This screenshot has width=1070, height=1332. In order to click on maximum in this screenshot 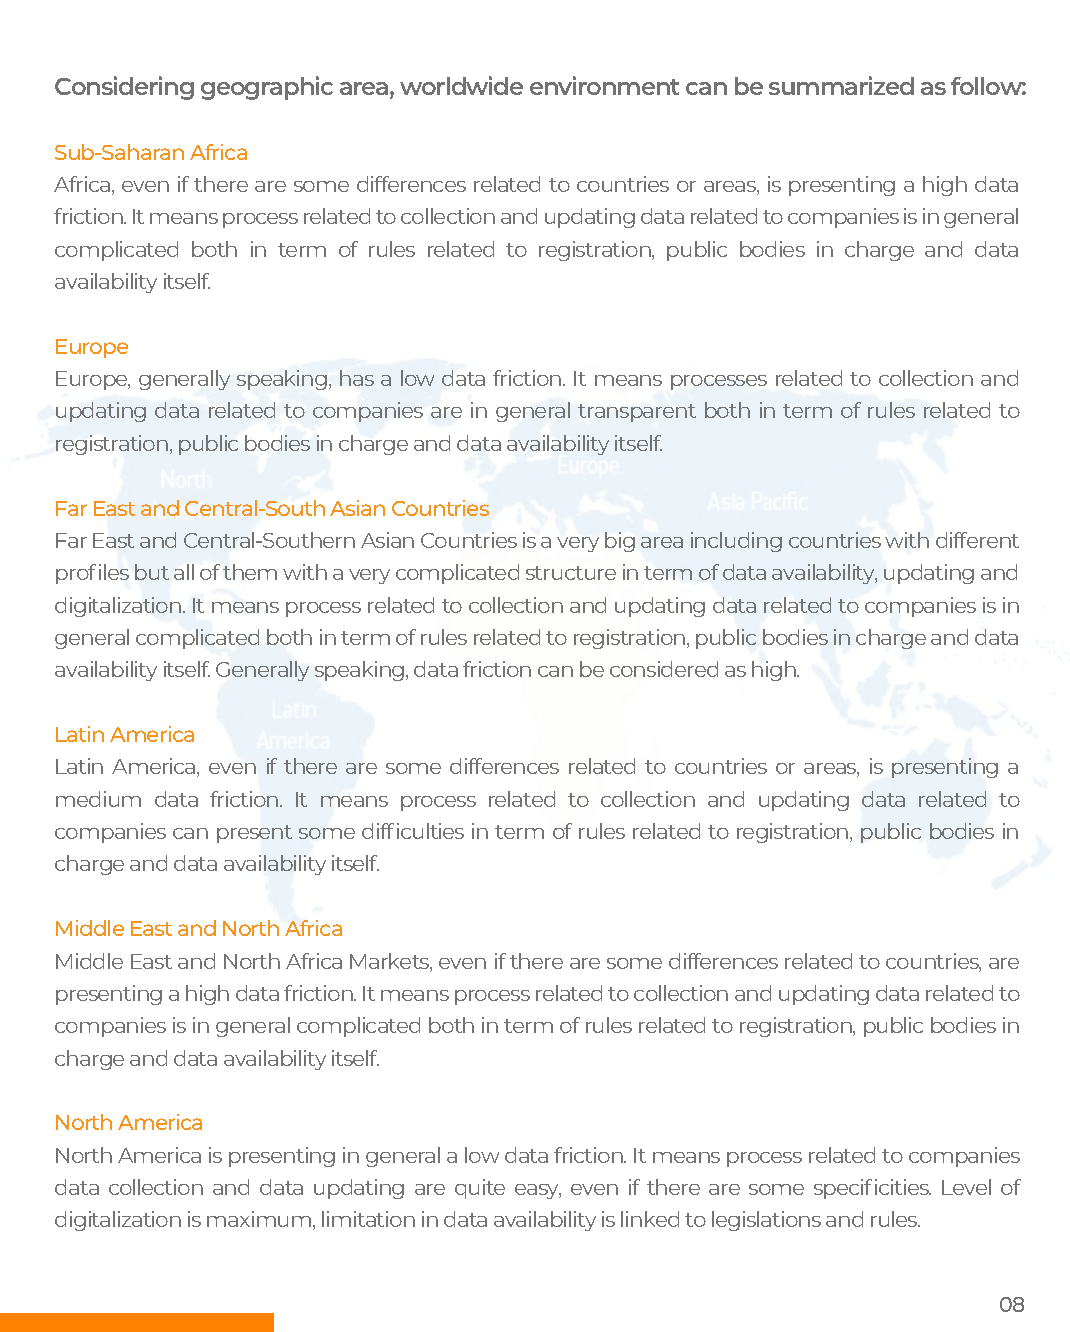, I will do `click(260, 1220)`.
